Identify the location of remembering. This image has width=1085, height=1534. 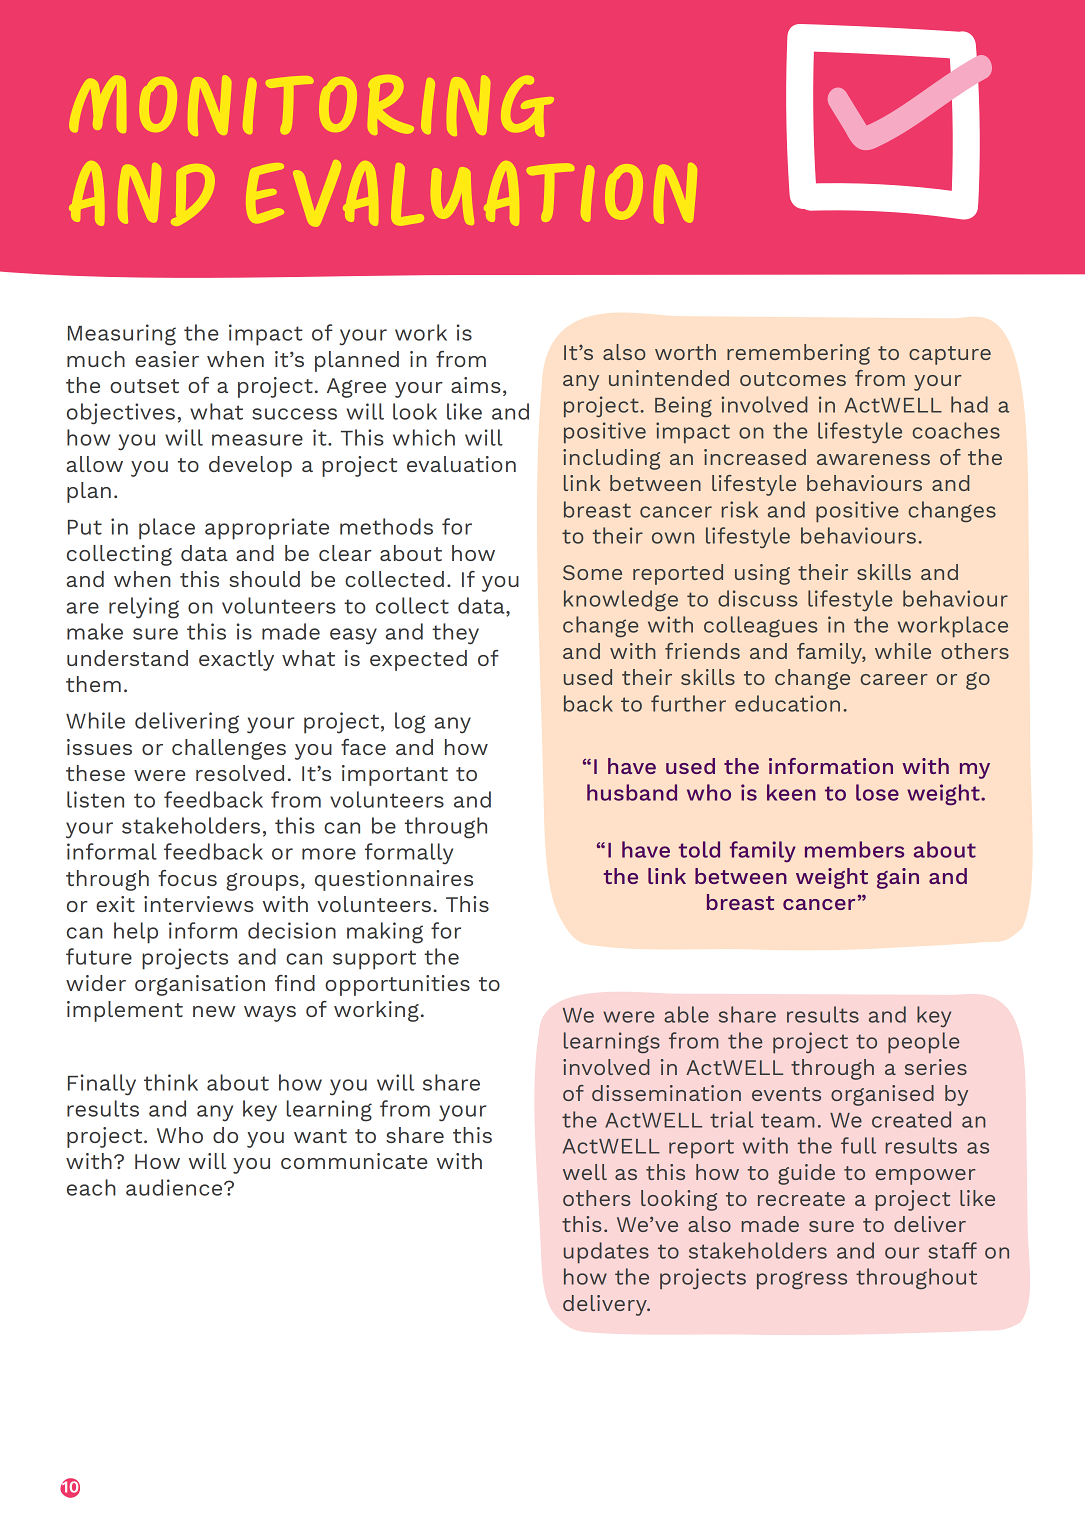
(798, 354).
